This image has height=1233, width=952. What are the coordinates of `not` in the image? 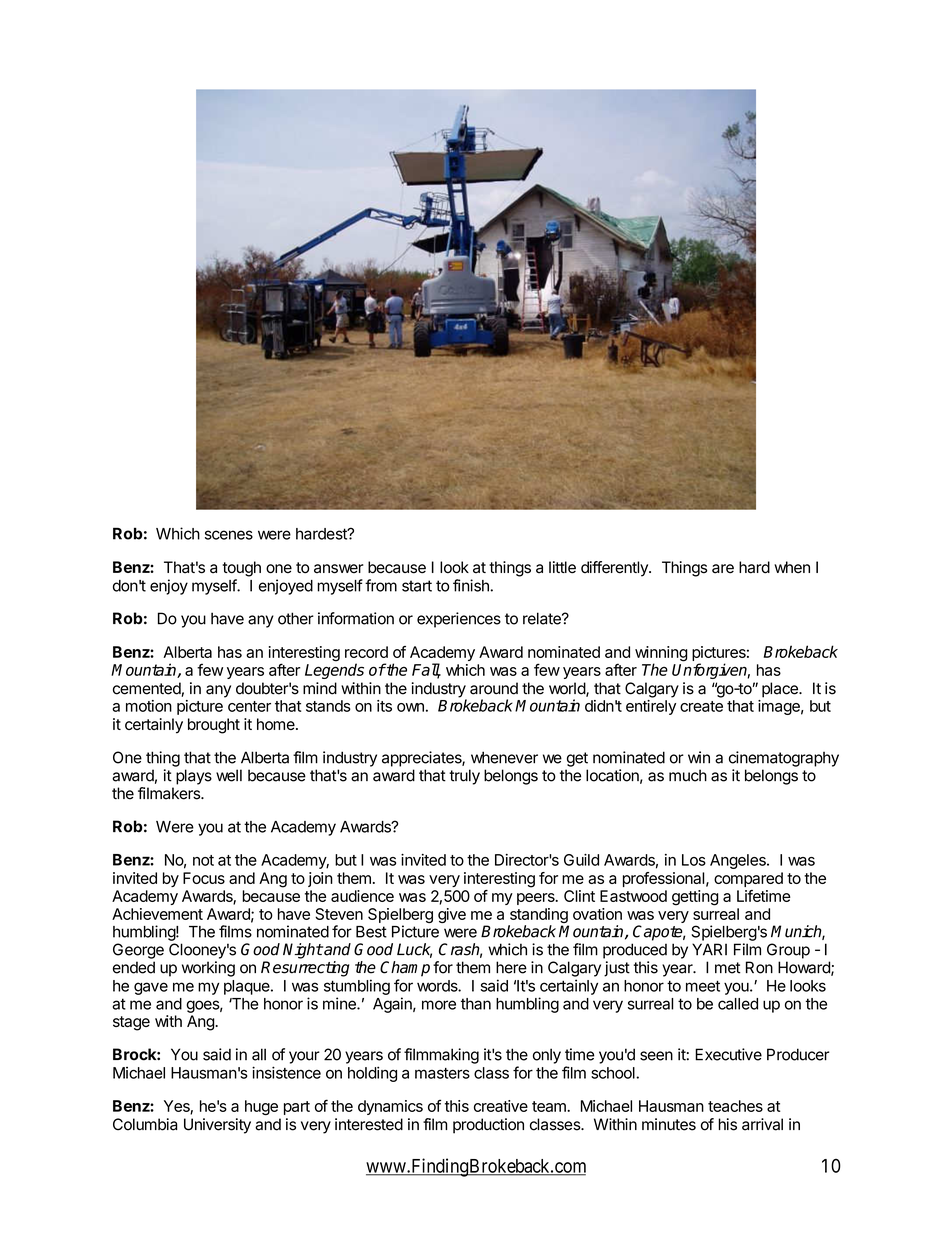 It's located at (203, 860).
